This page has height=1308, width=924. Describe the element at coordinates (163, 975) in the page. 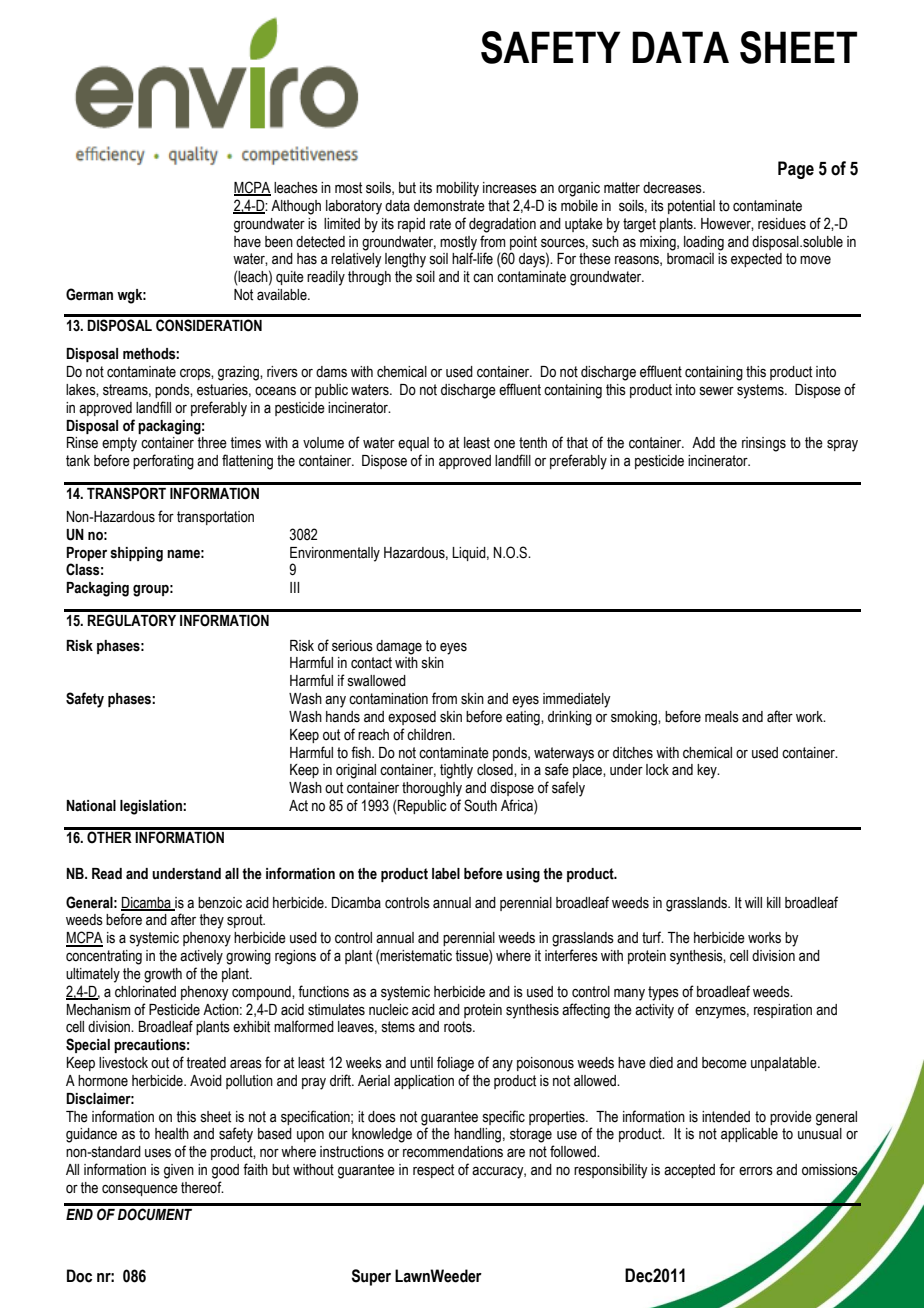

I see `growth` at that location.
